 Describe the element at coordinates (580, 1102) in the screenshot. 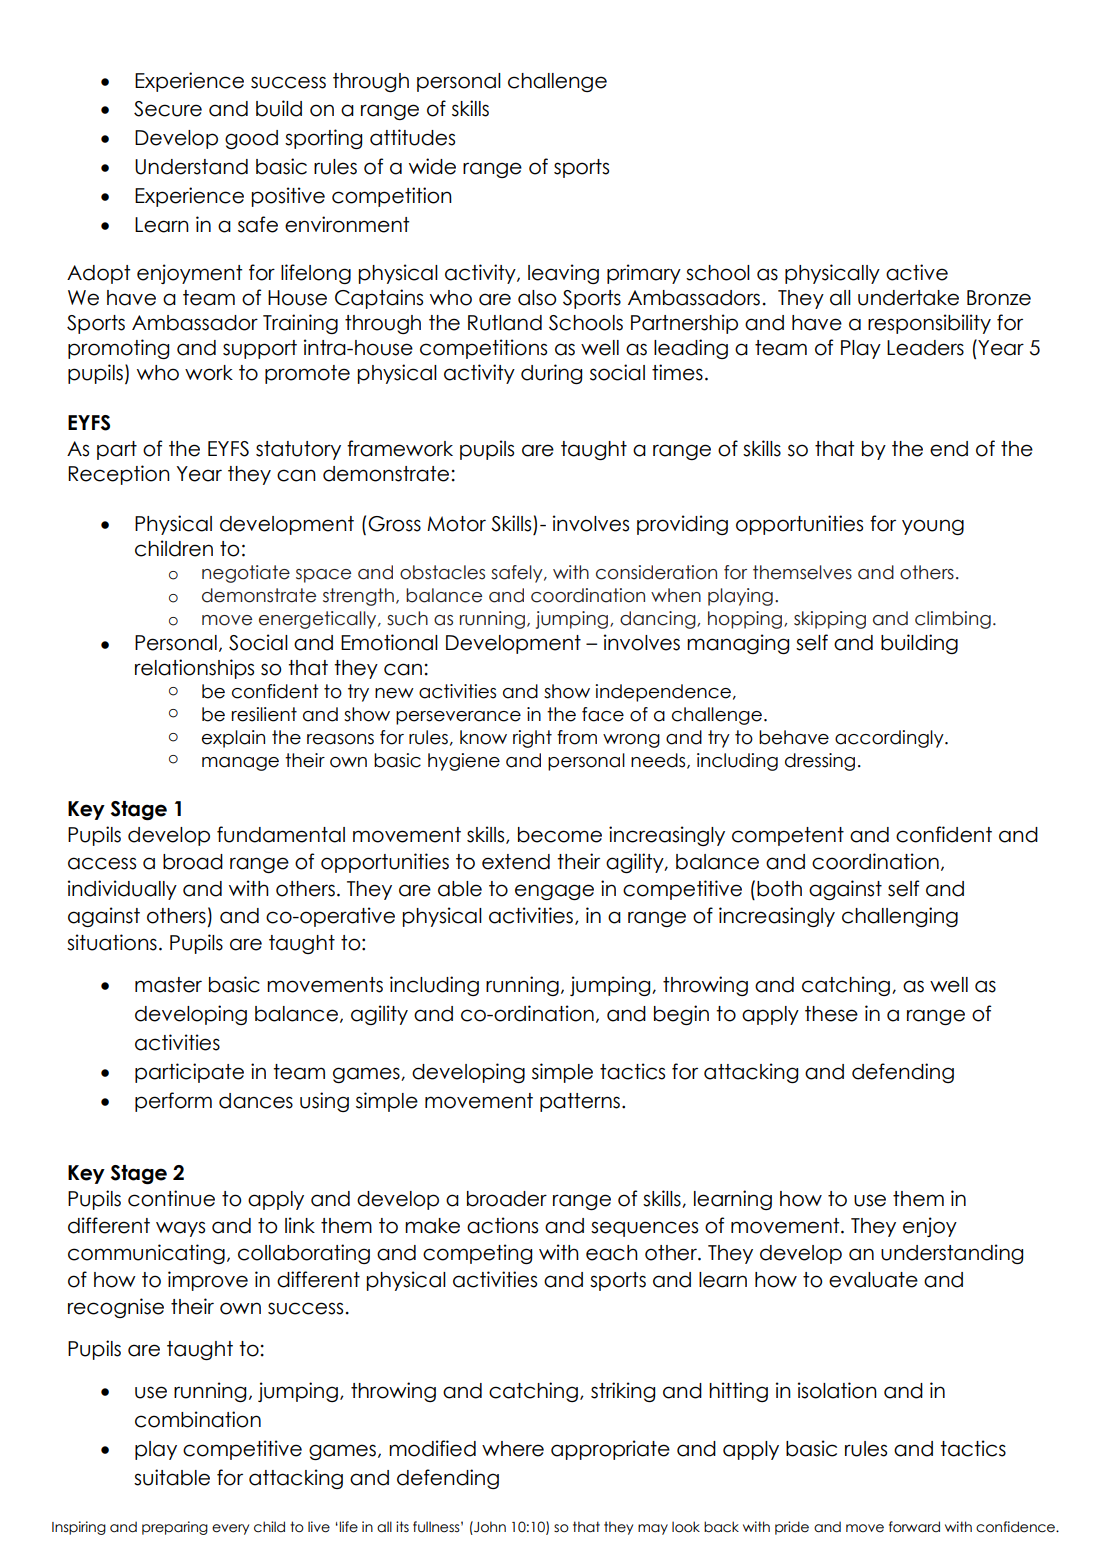

I see `patterns` at that location.
